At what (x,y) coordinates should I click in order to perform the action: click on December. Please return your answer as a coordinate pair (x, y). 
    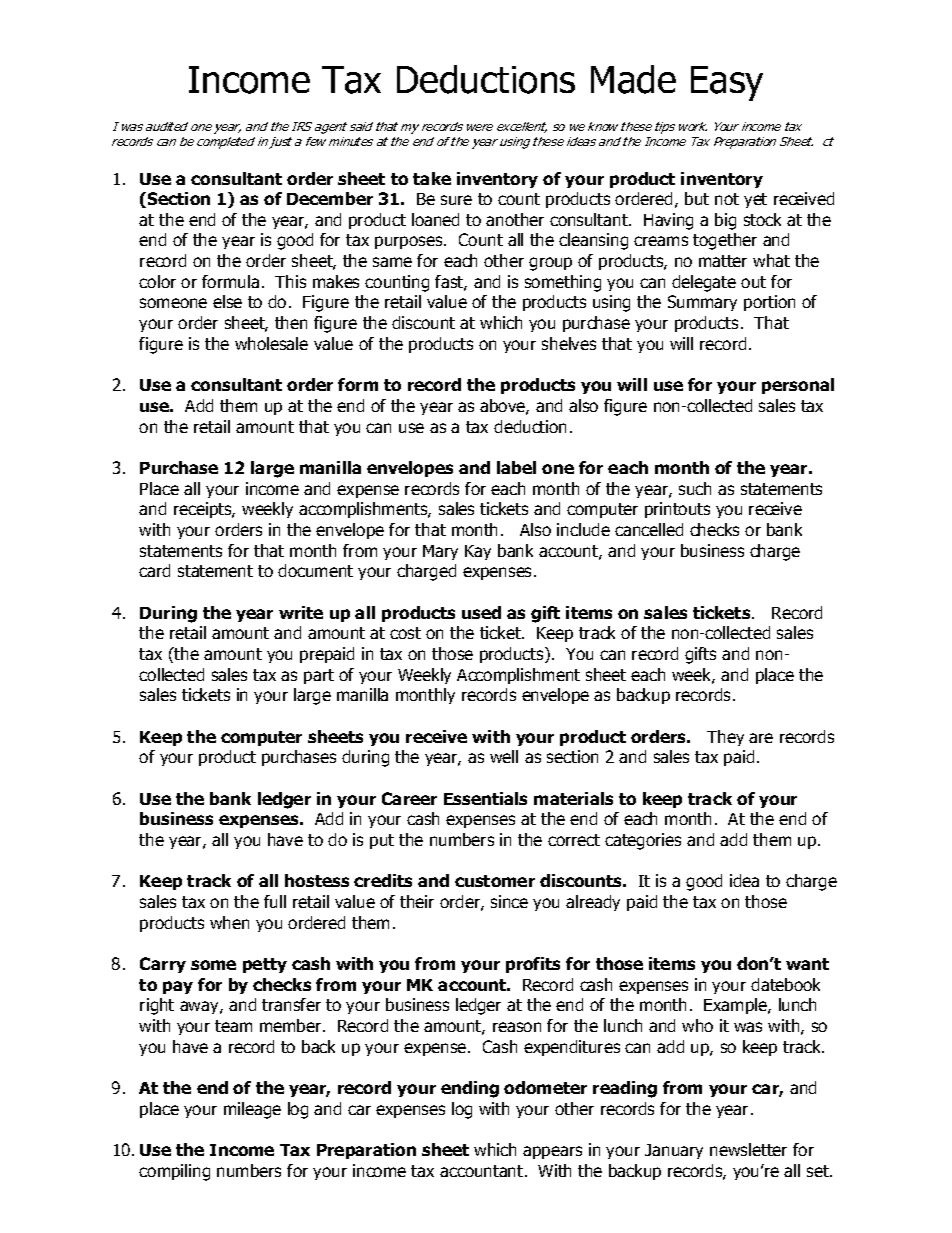
    Looking at the image, I should click on (330, 198).
